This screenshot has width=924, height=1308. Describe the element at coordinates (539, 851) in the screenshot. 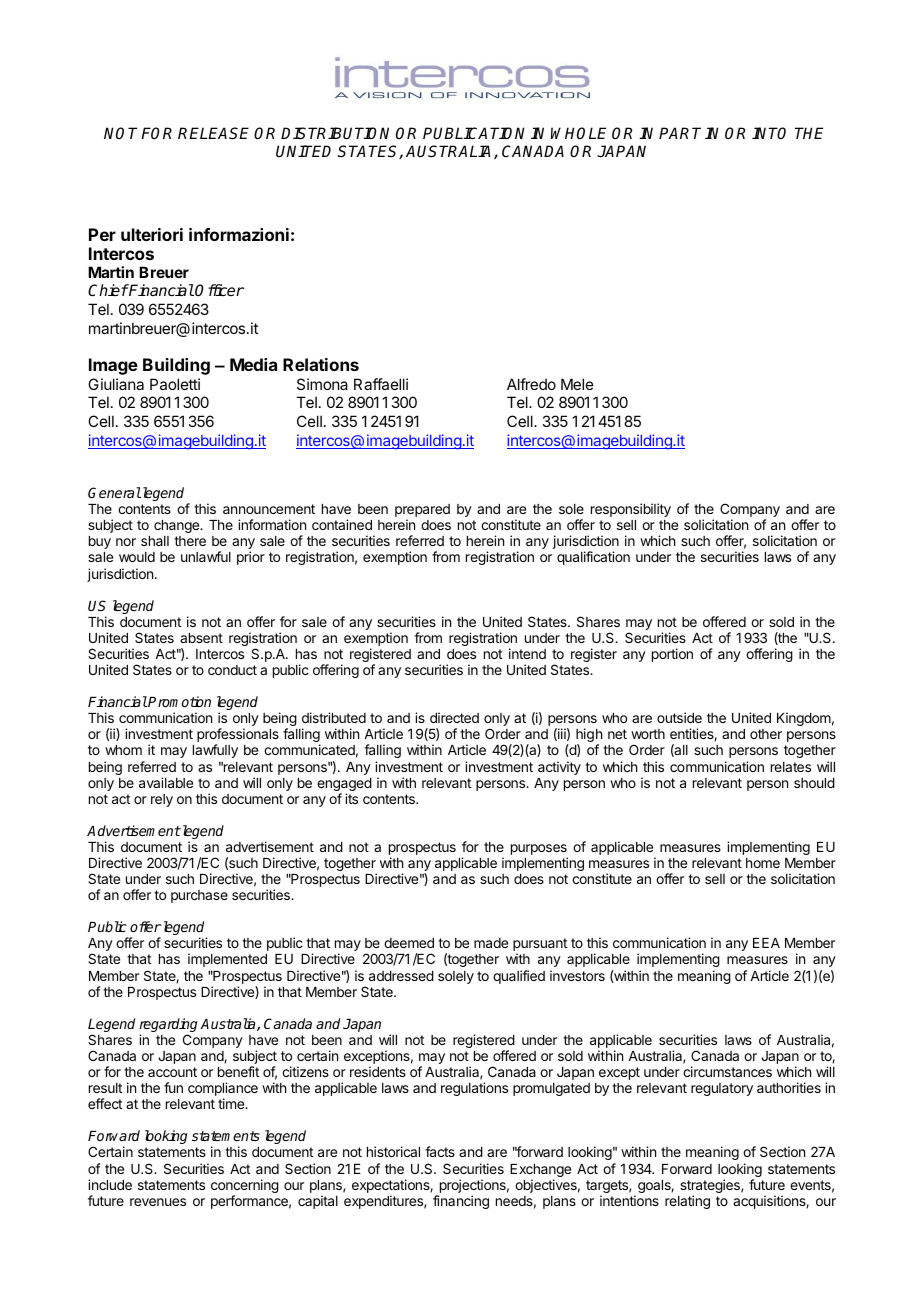

I see `purposes` at that location.
